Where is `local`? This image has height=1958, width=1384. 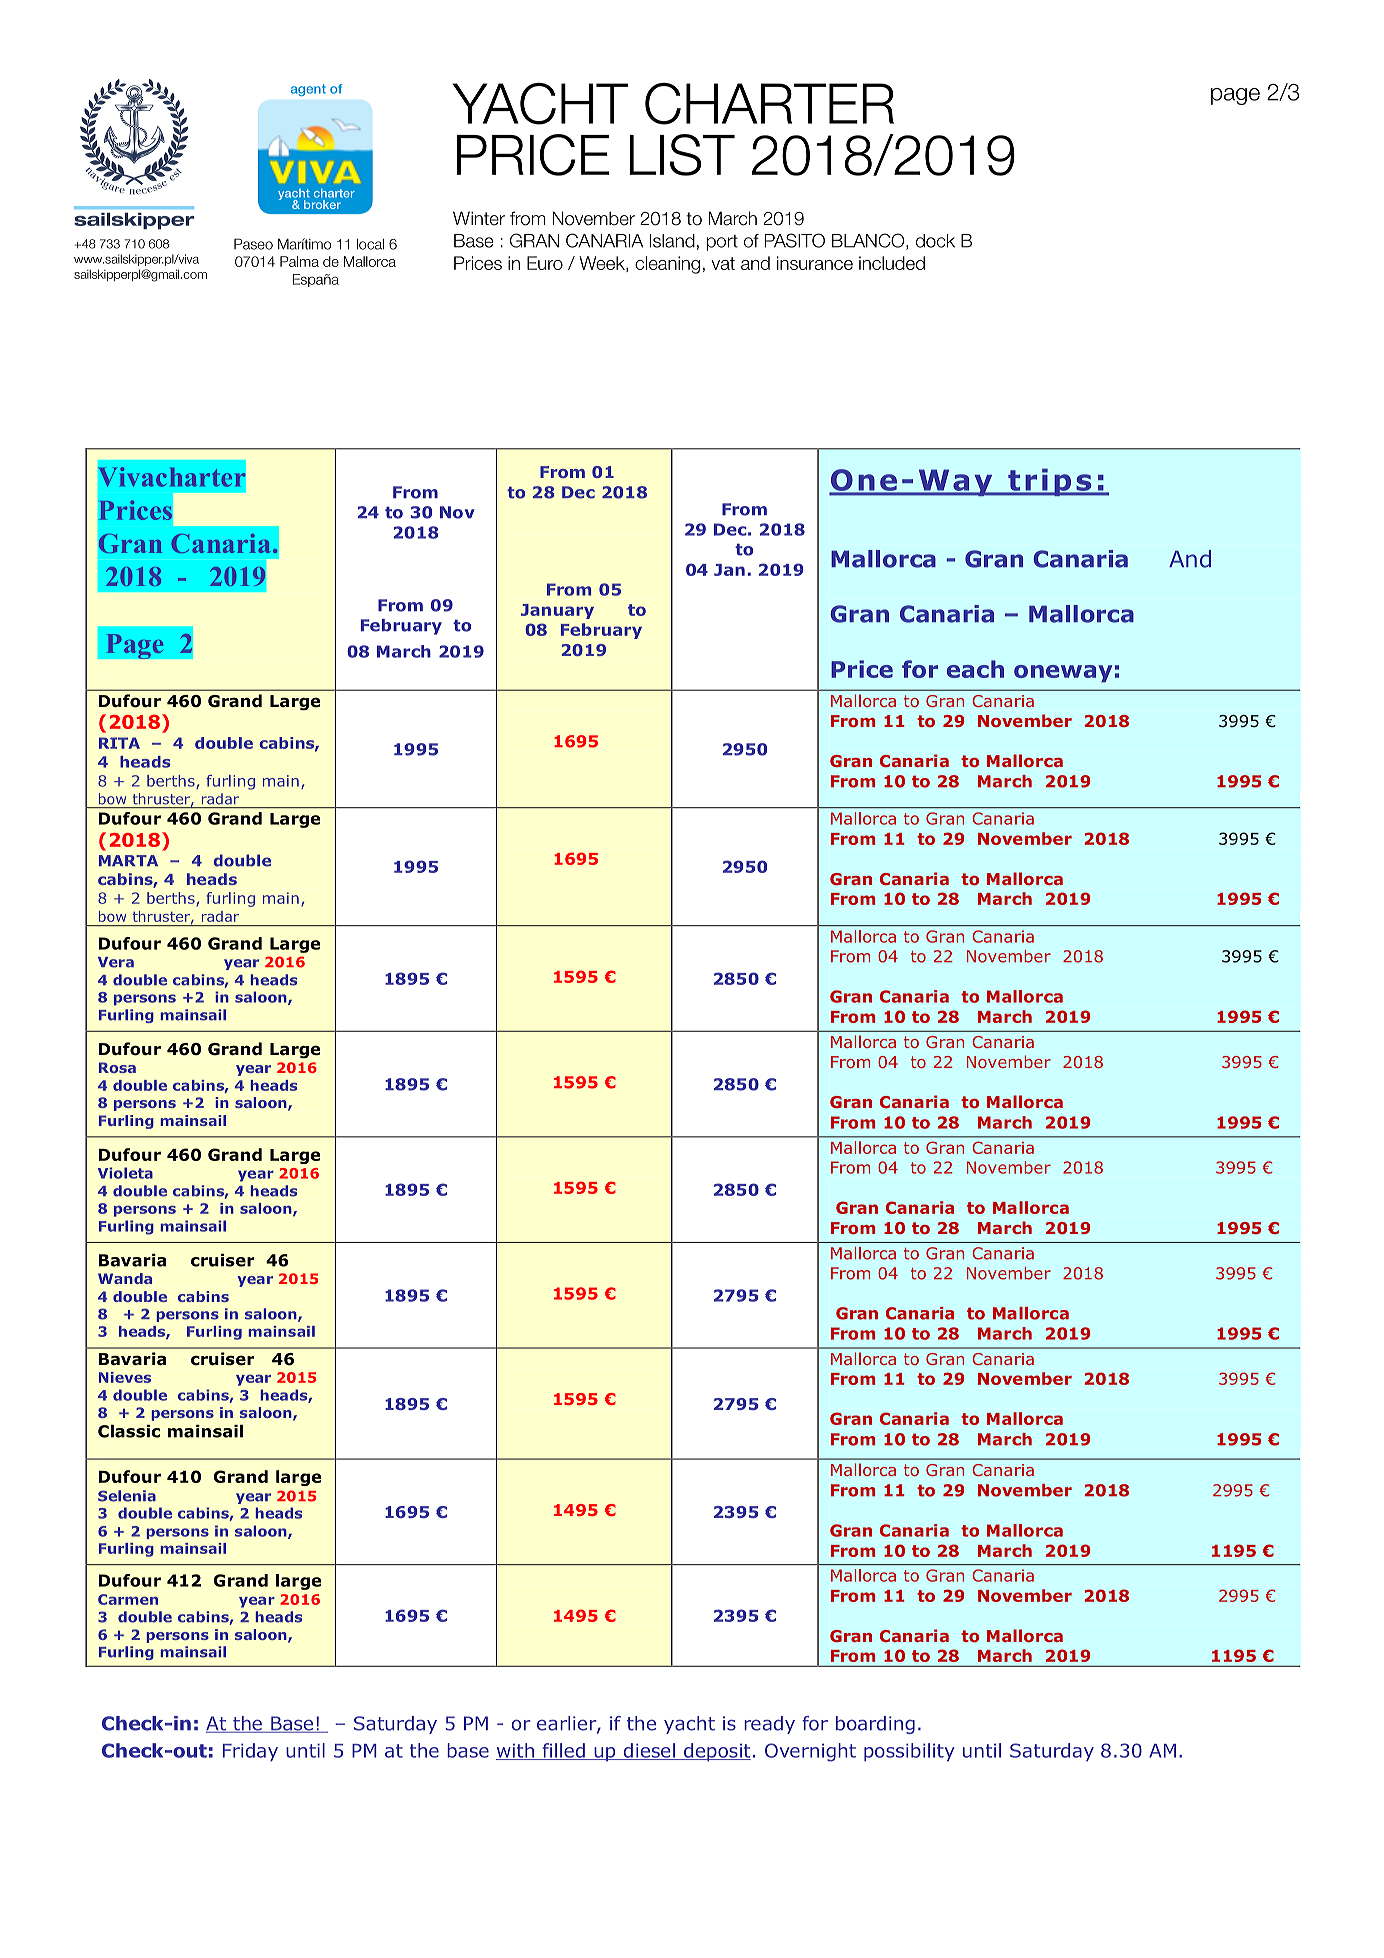
local is located at coordinates (370, 244).
